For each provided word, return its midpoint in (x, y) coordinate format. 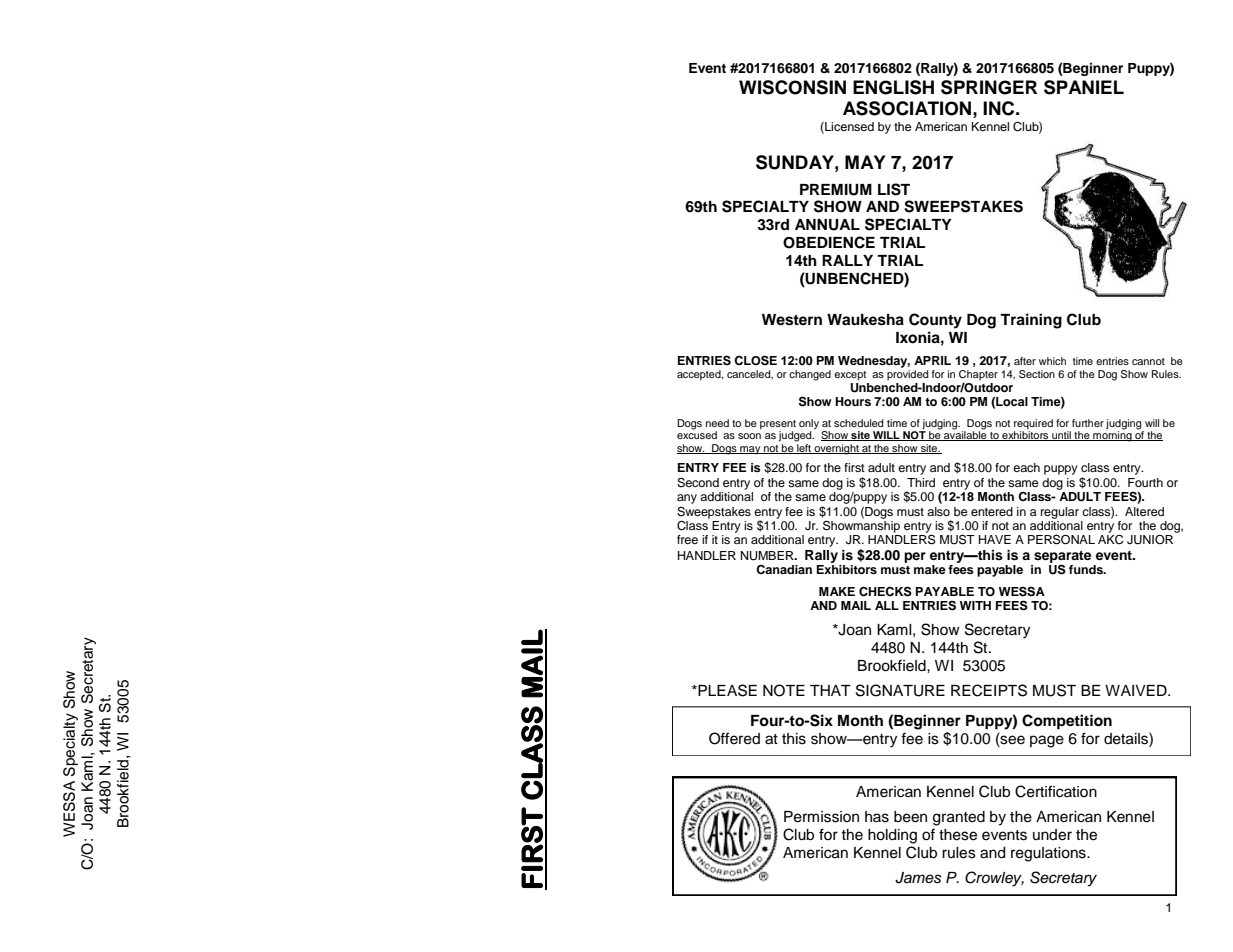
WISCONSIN (792, 87)
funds (1087, 569)
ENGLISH (893, 87)
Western (792, 320)
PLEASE (726, 690)
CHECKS (885, 591)
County (935, 321)
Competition (1067, 722)
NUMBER (768, 556)
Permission (821, 817)
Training (1031, 321)
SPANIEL (1084, 87)
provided (908, 375)
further (1088, 423)
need (717, 423)
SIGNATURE (900, 690)
